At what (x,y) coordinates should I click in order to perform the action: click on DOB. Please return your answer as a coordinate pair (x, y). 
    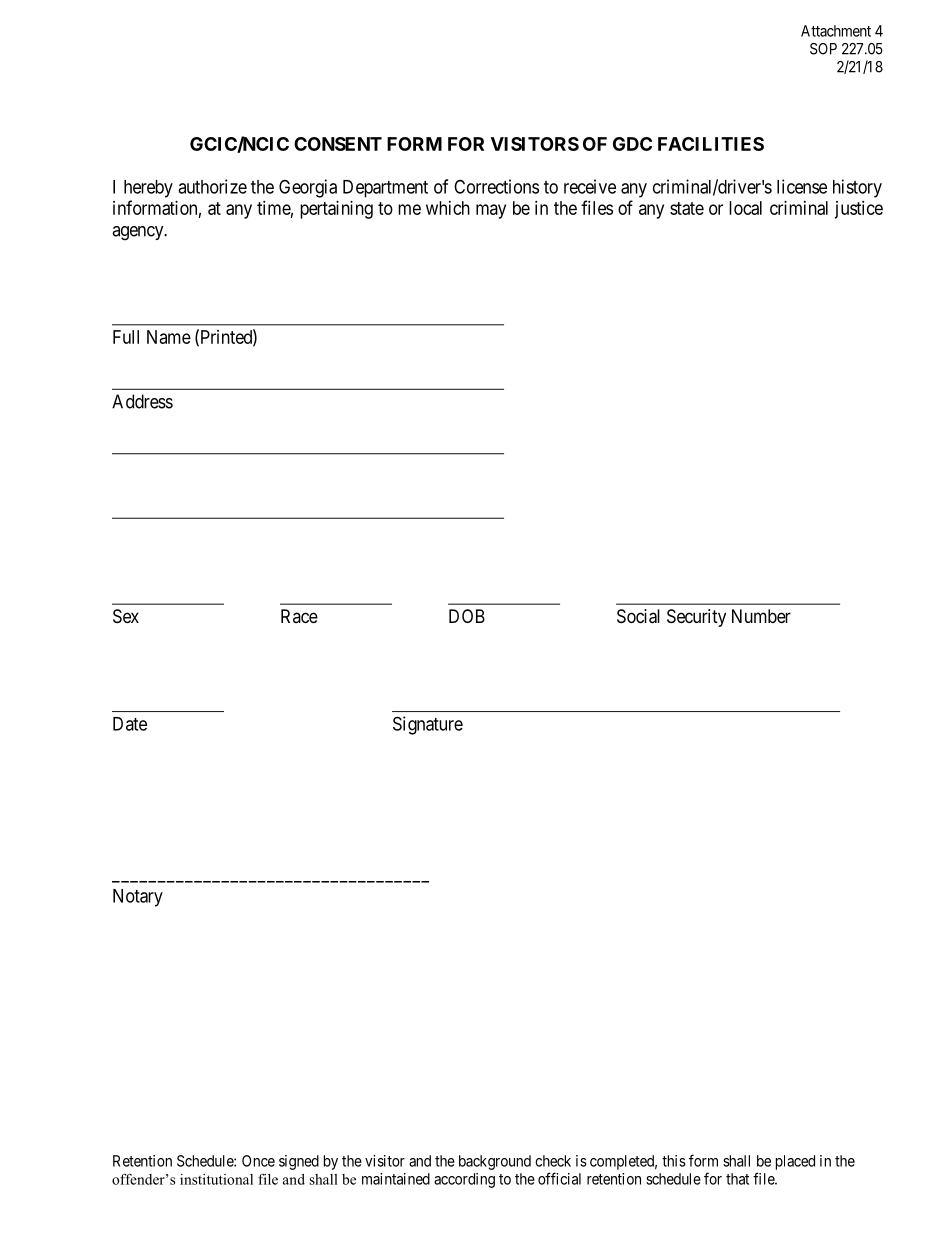
    Looking at the image, I should click on (467, 616).
